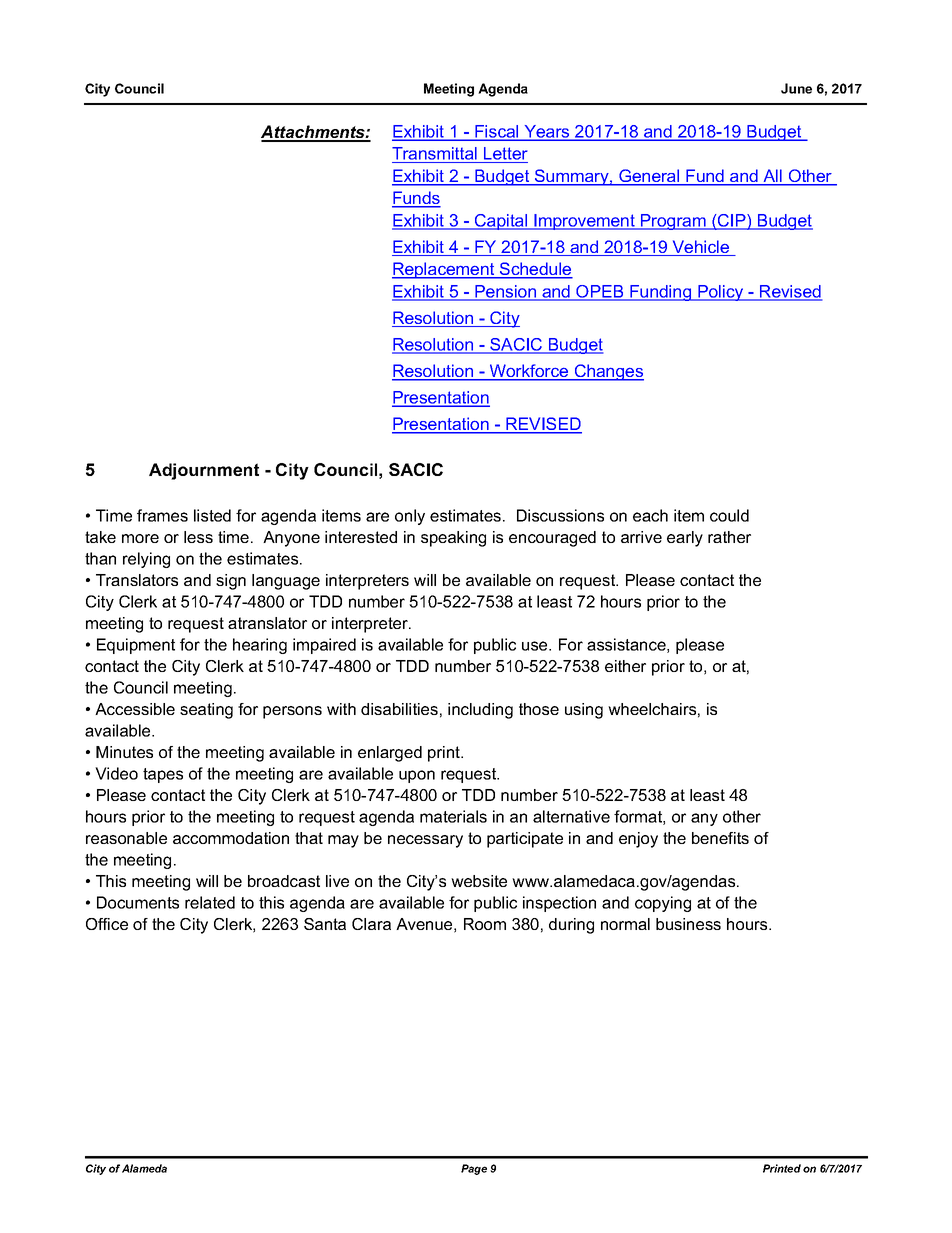 This screenshot has height=1233, width=952. I want to click on Office, so click(107, 924).
